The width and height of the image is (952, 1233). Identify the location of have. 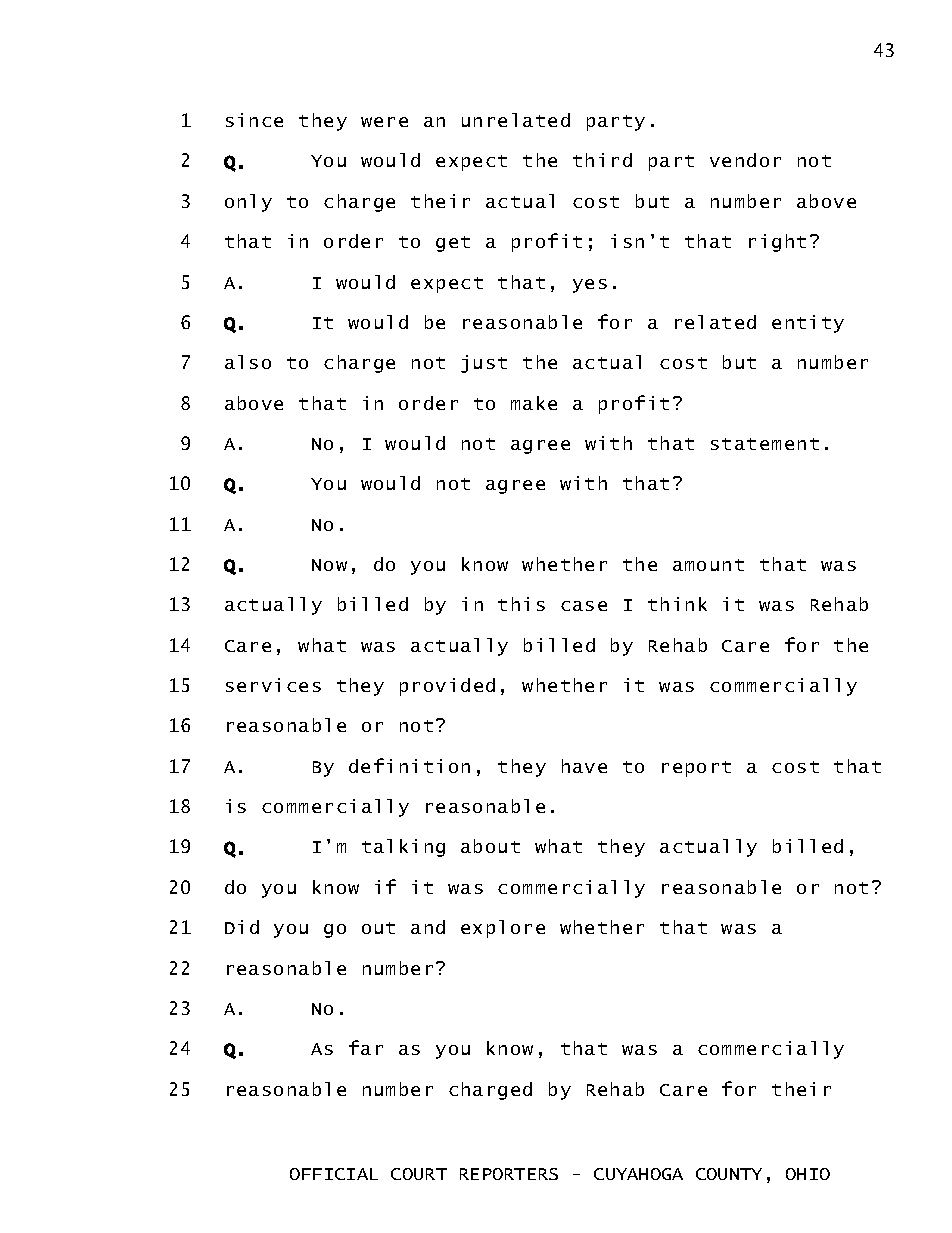
(584, 766).
